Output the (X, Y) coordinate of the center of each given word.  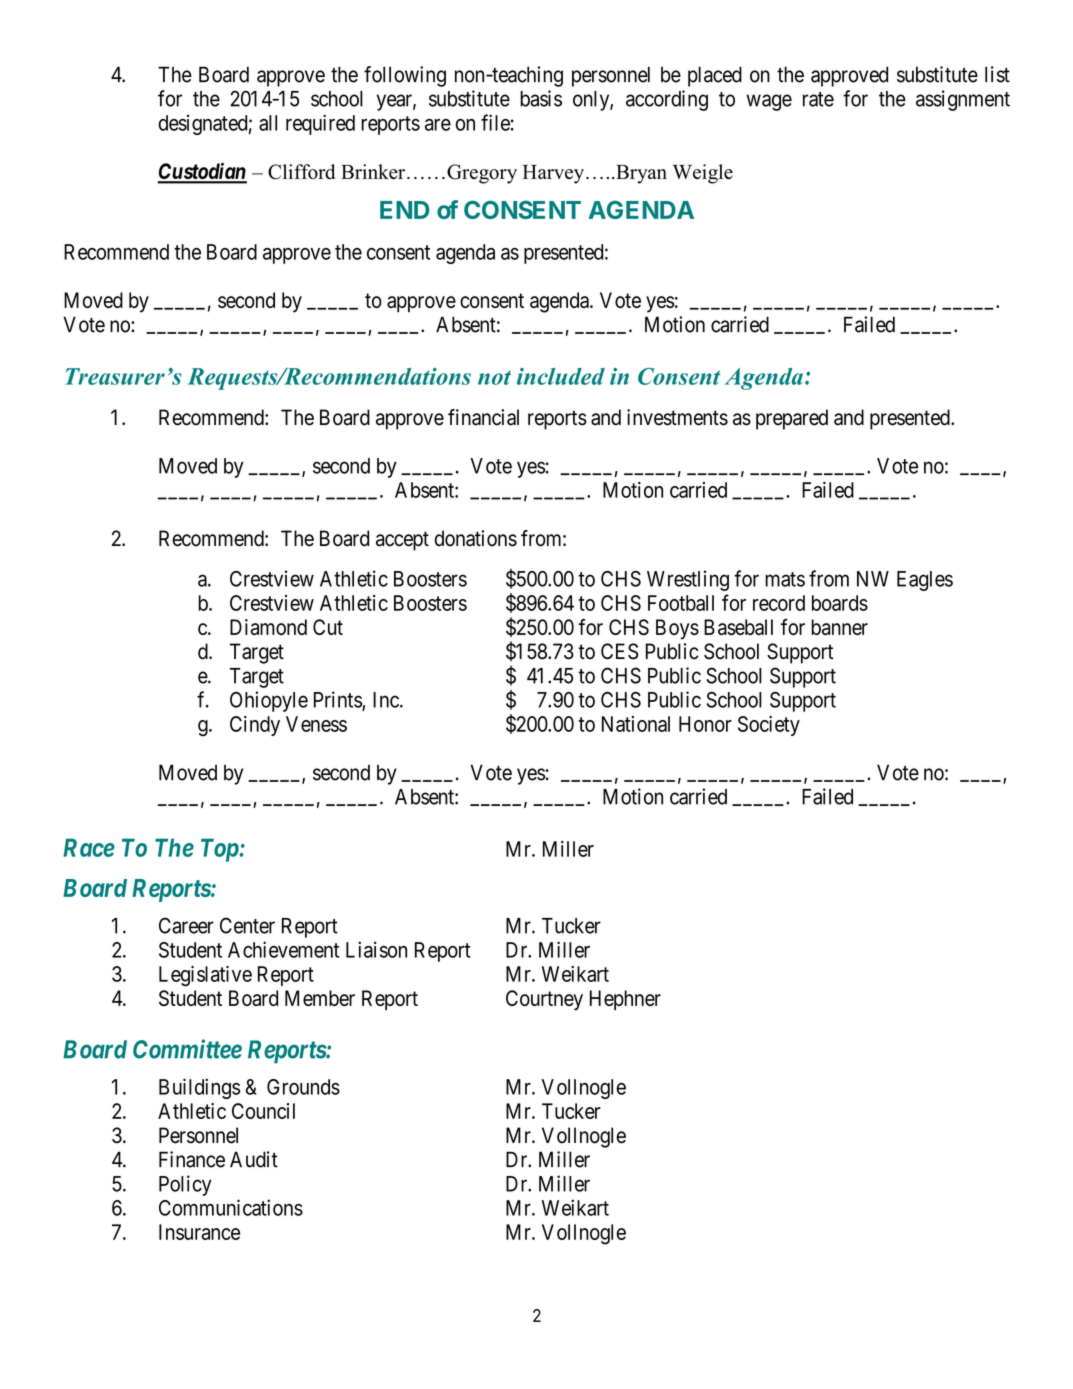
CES (619, 651)
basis (541, 98)
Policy (185, 1185)
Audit (254, 1159)
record (779, 603)
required (320, 124)
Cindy (255, 726)
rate (818, 99)
